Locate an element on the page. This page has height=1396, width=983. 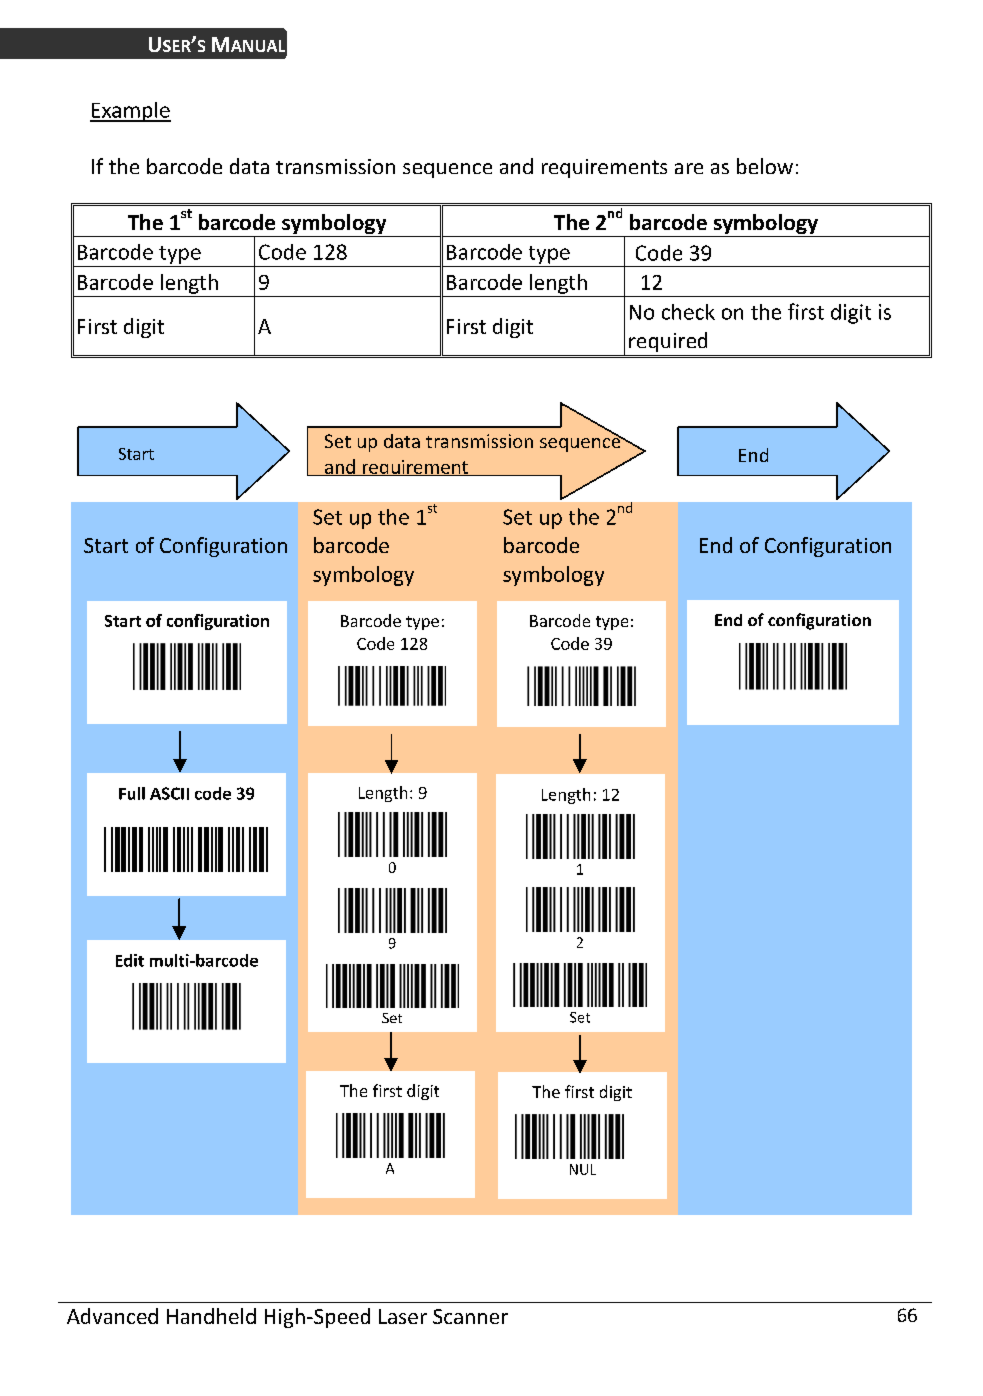
Scanner is located at coordinates (470, 1316).
